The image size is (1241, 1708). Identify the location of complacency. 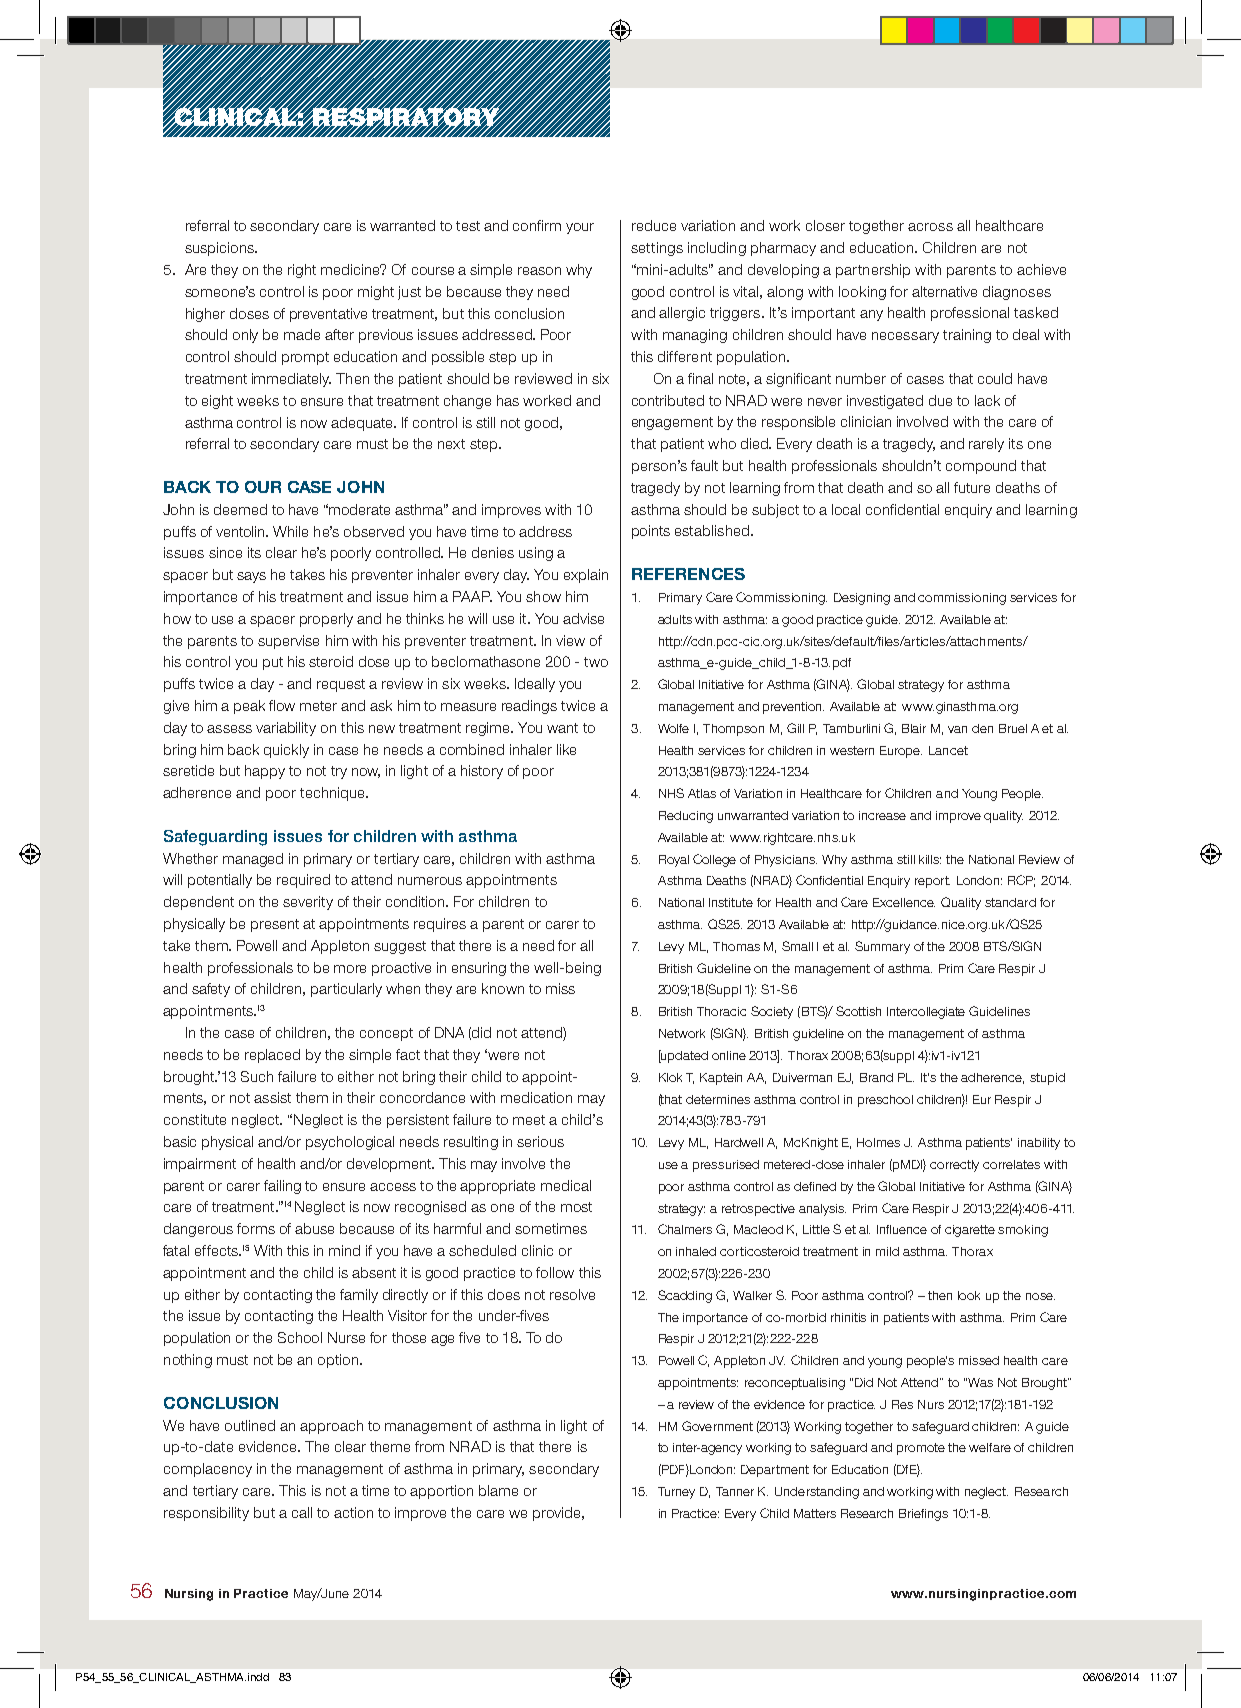
(208, 1470).
